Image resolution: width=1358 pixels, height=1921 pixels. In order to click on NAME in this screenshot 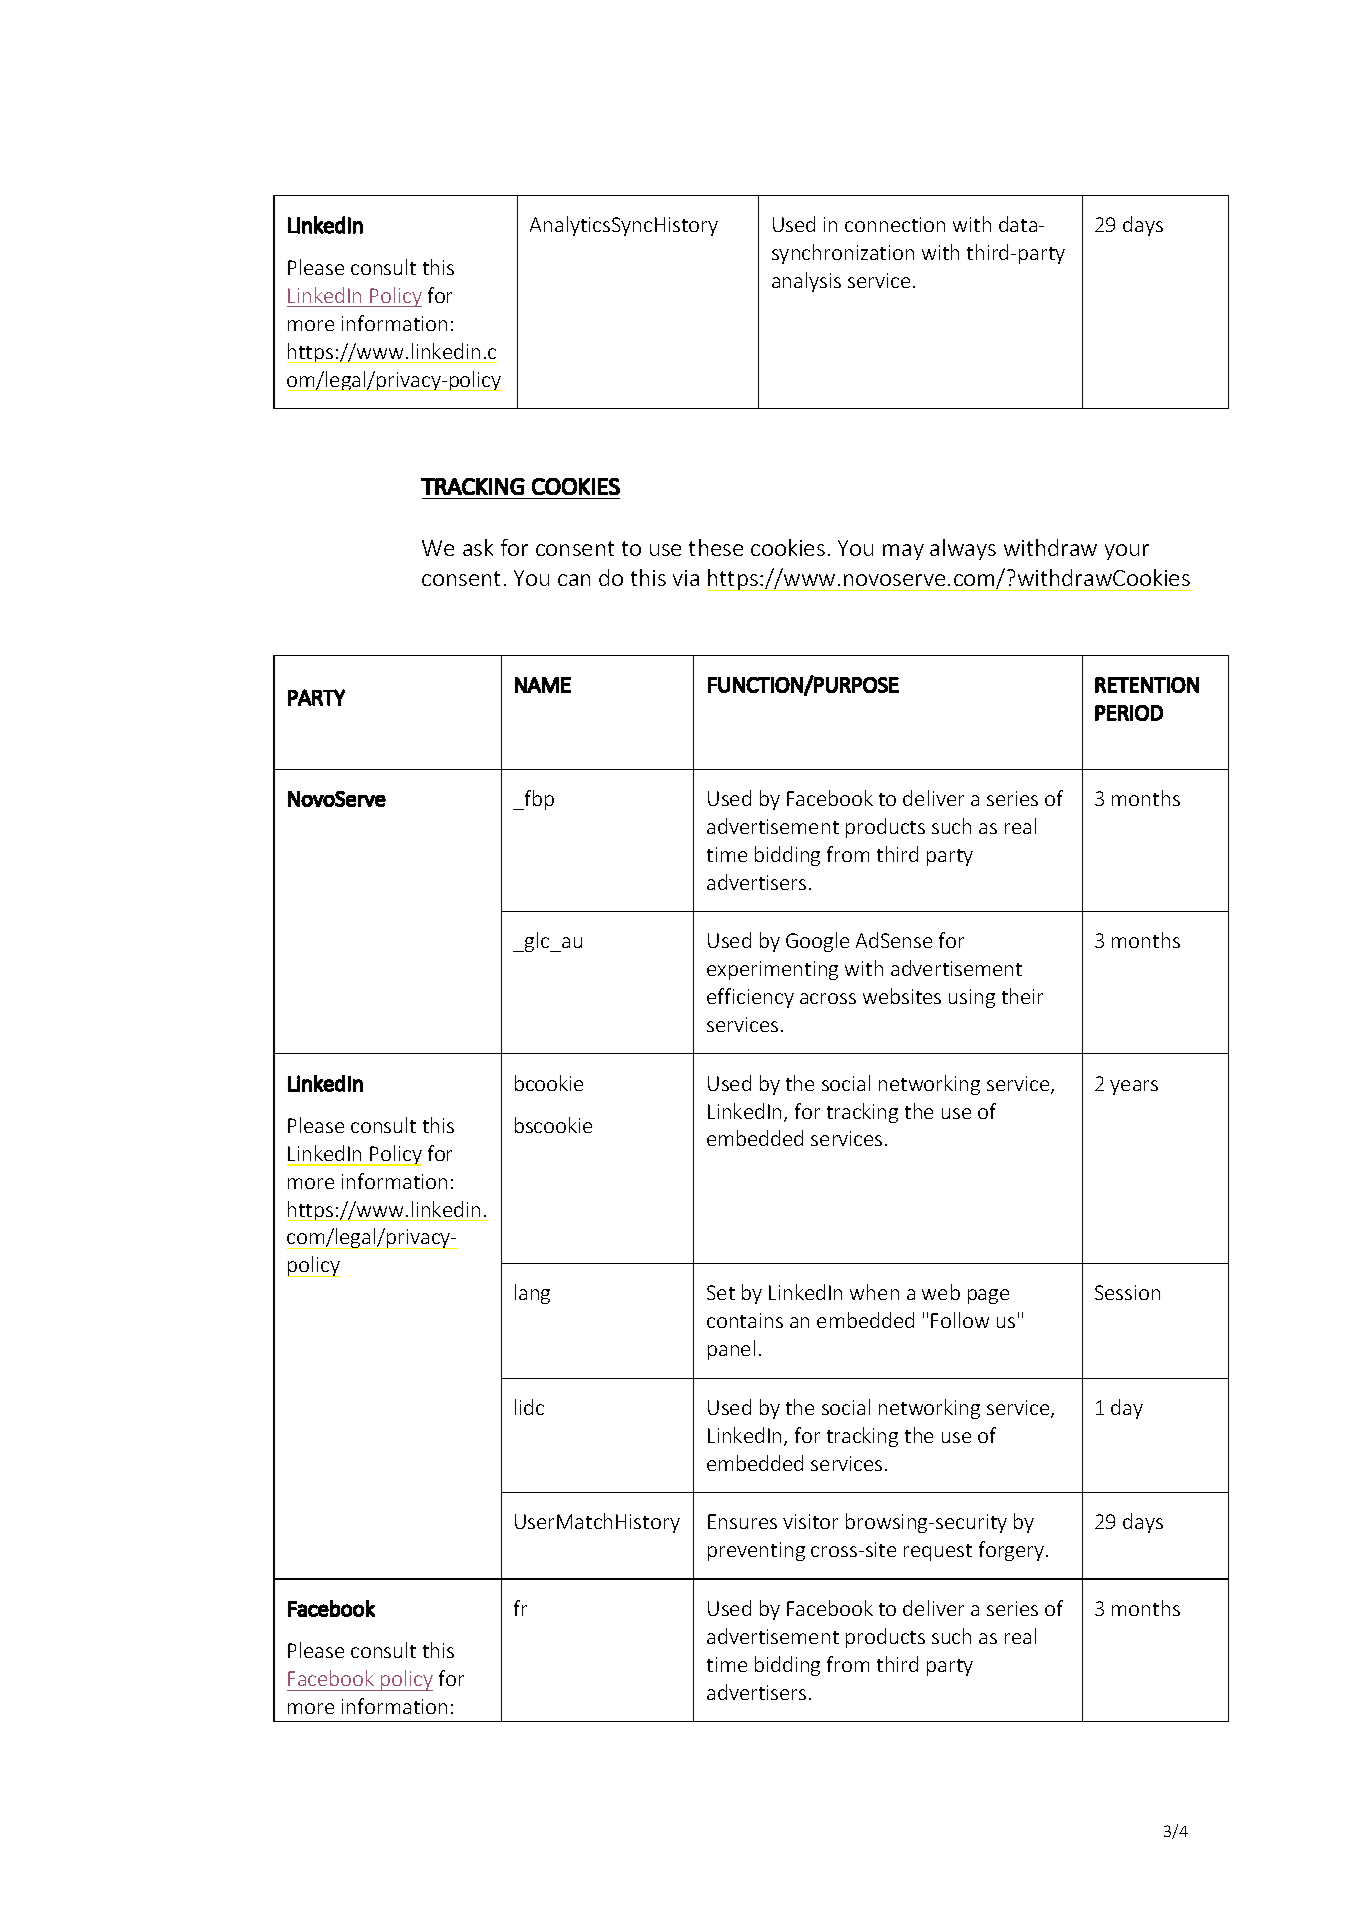, I will do `click(543, 685)`.
